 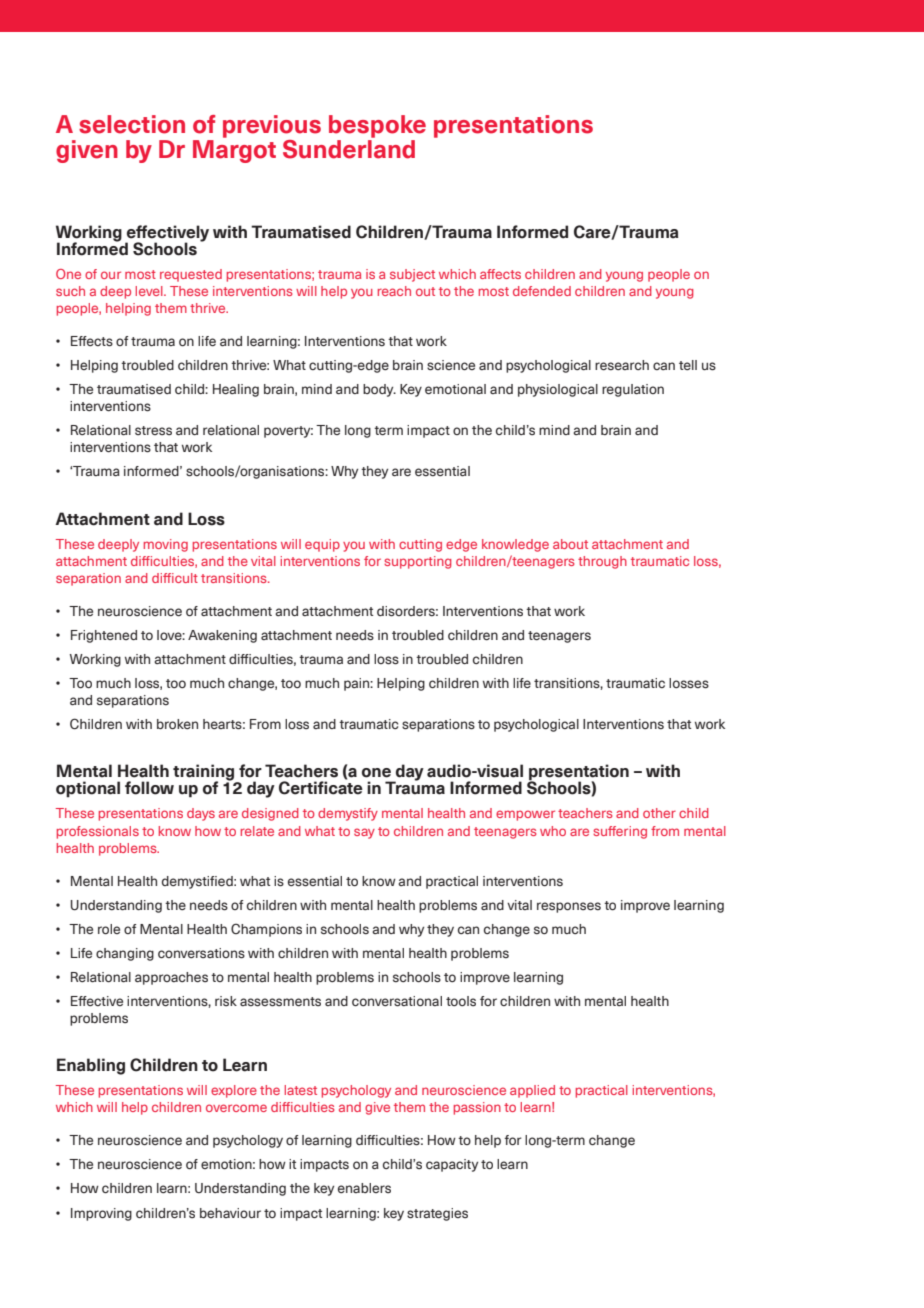 I want to click on selection, so click(x=132, y=124).
